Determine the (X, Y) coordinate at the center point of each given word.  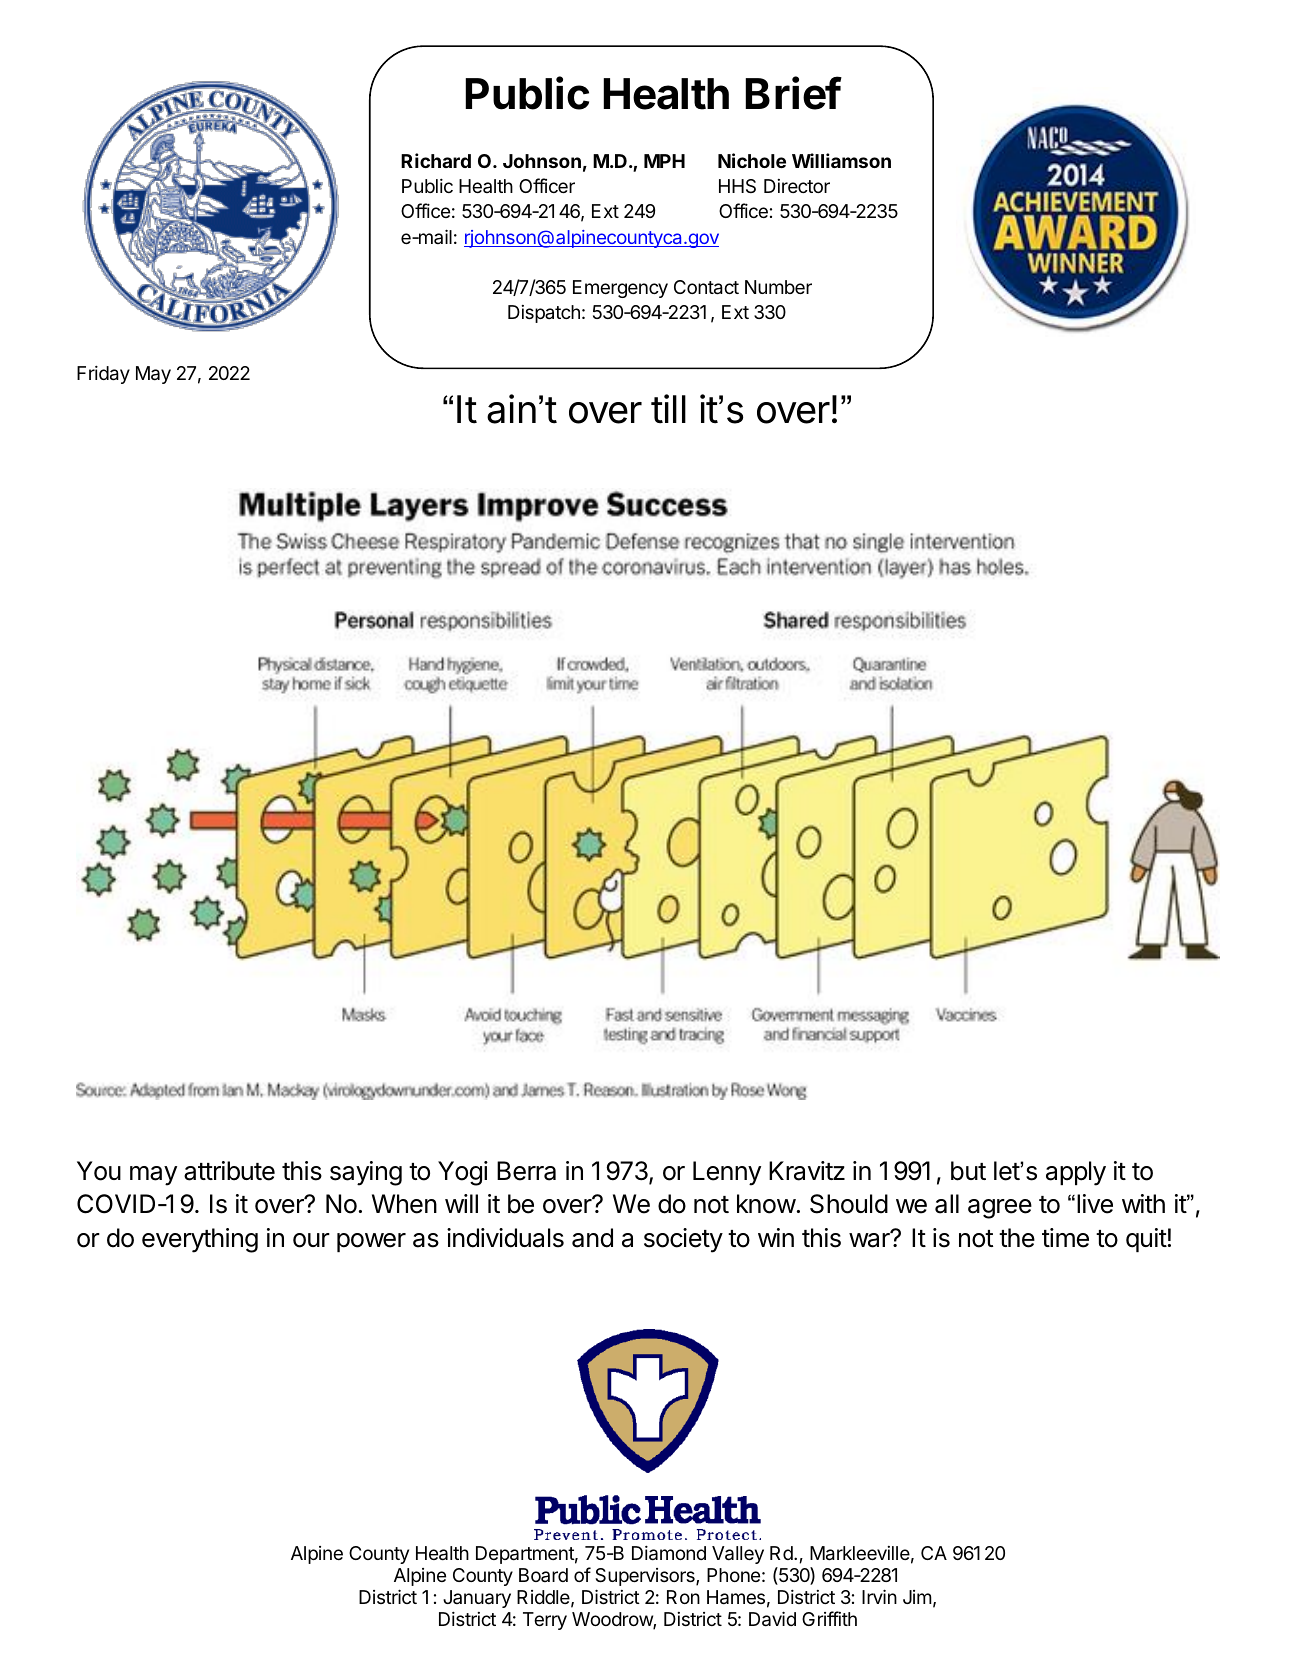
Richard (436, 160)
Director (797, 186)
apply (1076, 1173)
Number (778, 287)
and (592, 1238)
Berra (526, 1171)
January (477, 1599)
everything (200, 1240)
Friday (103, 374)
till (668, 409)
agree (1000, 1209)
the (1017, 1238)
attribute (229, 1171)
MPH (664, 161)
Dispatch (544, 314)
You (99, 1171)
